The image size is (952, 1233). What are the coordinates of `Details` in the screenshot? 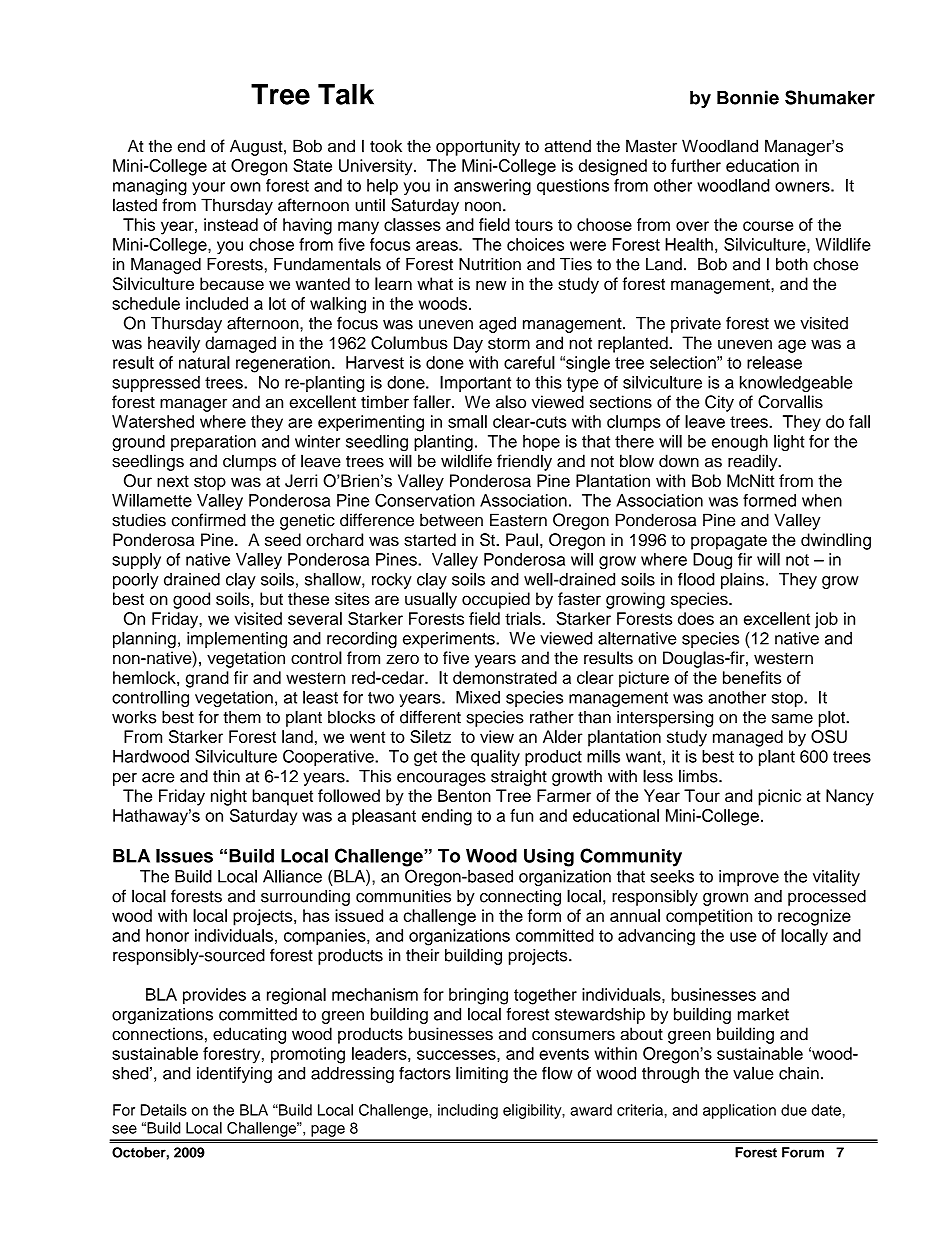 It's located at (164, 1110).
